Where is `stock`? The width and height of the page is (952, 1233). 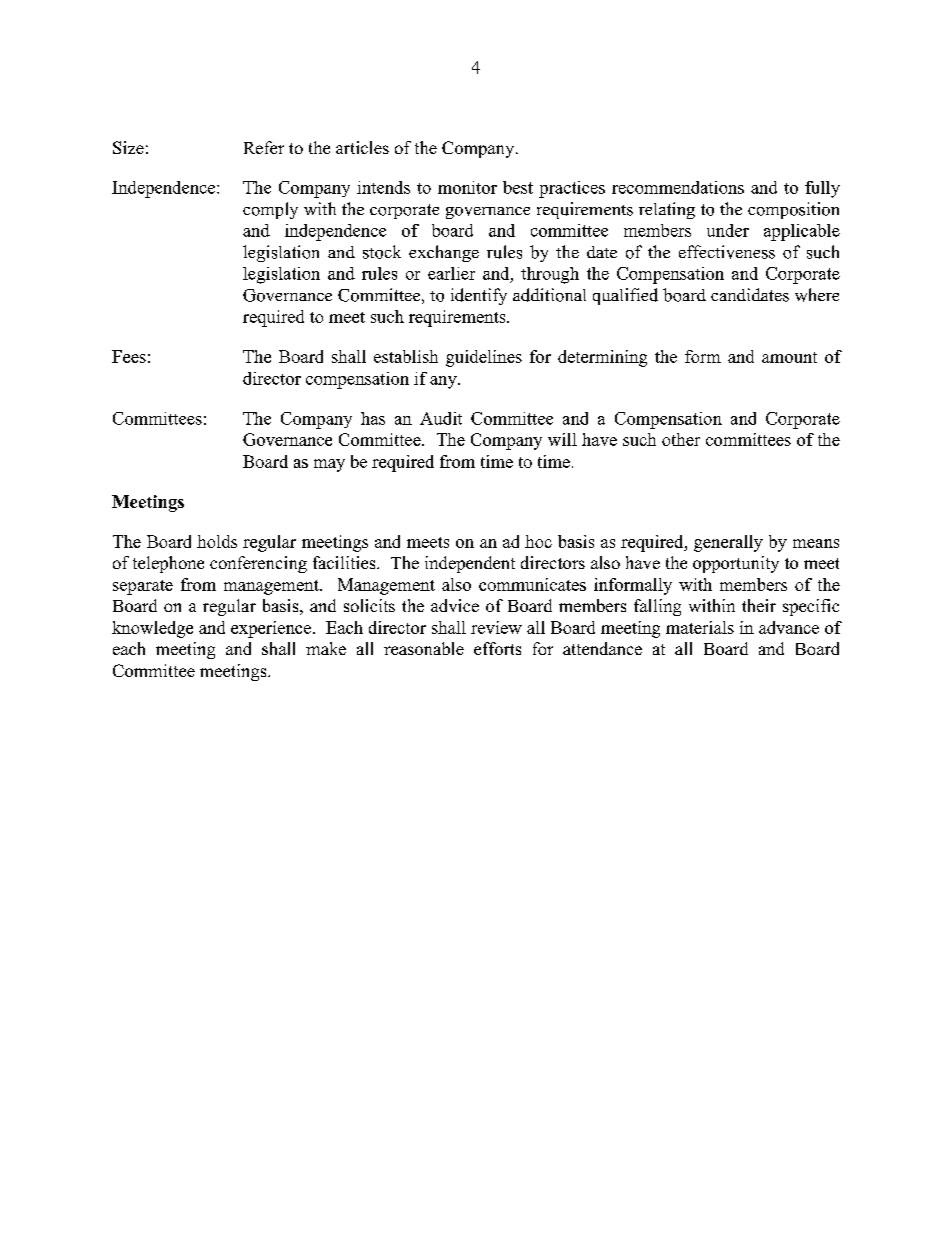
stock is located at coordinates (382, 252).
